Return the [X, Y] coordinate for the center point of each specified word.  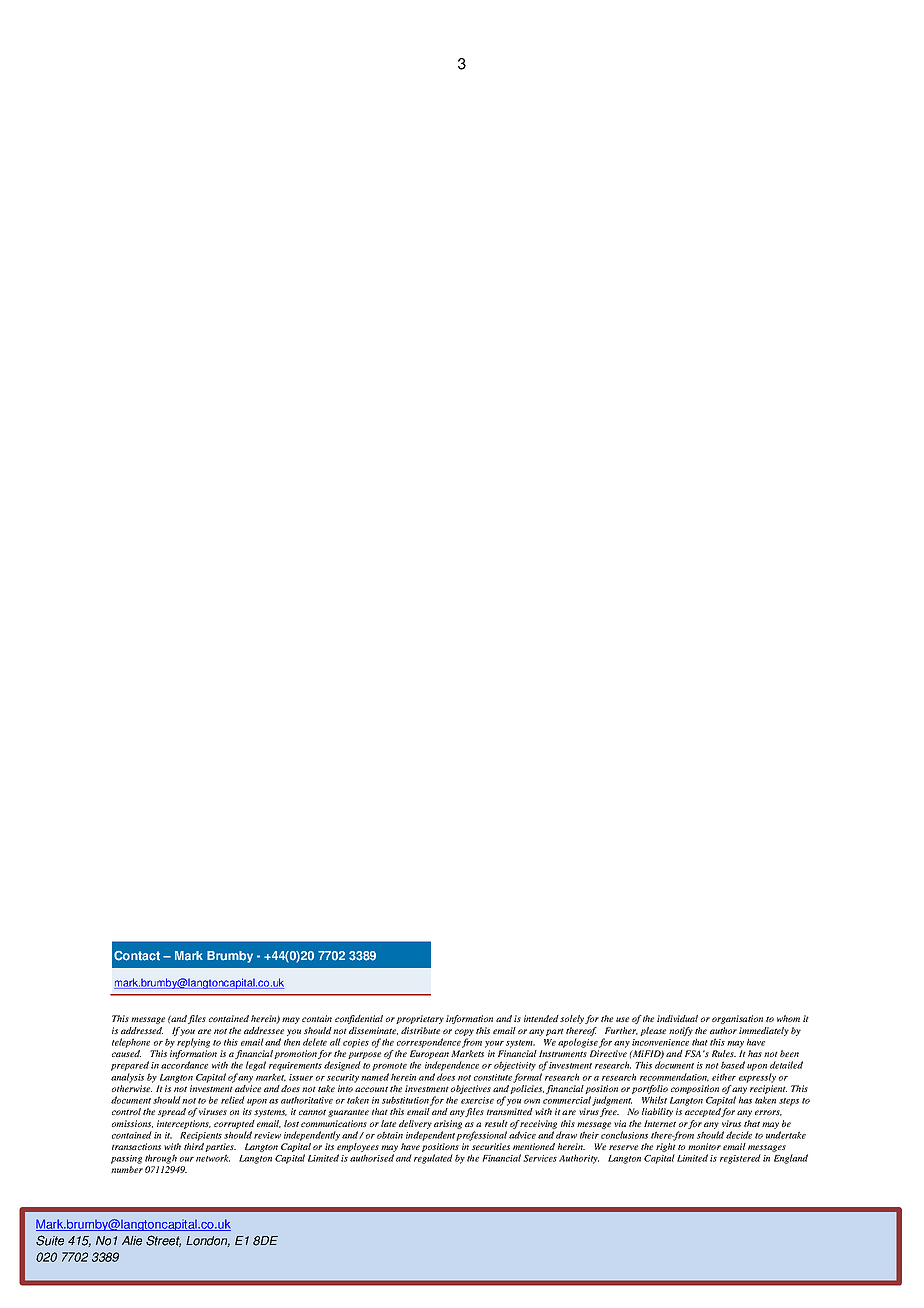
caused [126, 1053]
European [429, 1056]
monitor [704, 1146]
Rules [724, 1053]
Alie [132, 1241]
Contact [137, 956]
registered [740, 1159]
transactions [136, 1146]
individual [677, 1018]
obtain [390, 1135]
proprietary [420, 1019]
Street [163, 1241]
